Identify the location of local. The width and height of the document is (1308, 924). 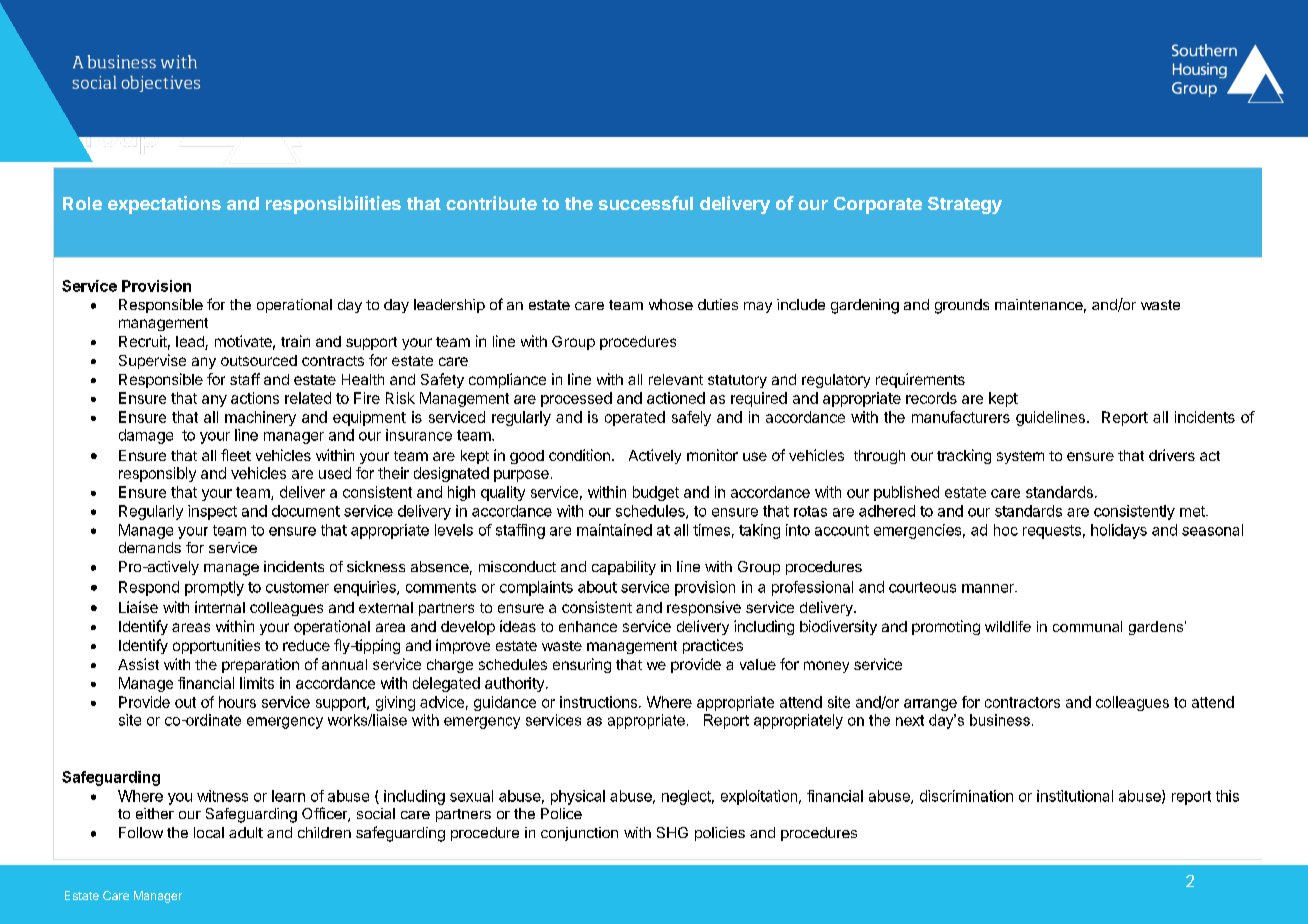
(209, 832).
